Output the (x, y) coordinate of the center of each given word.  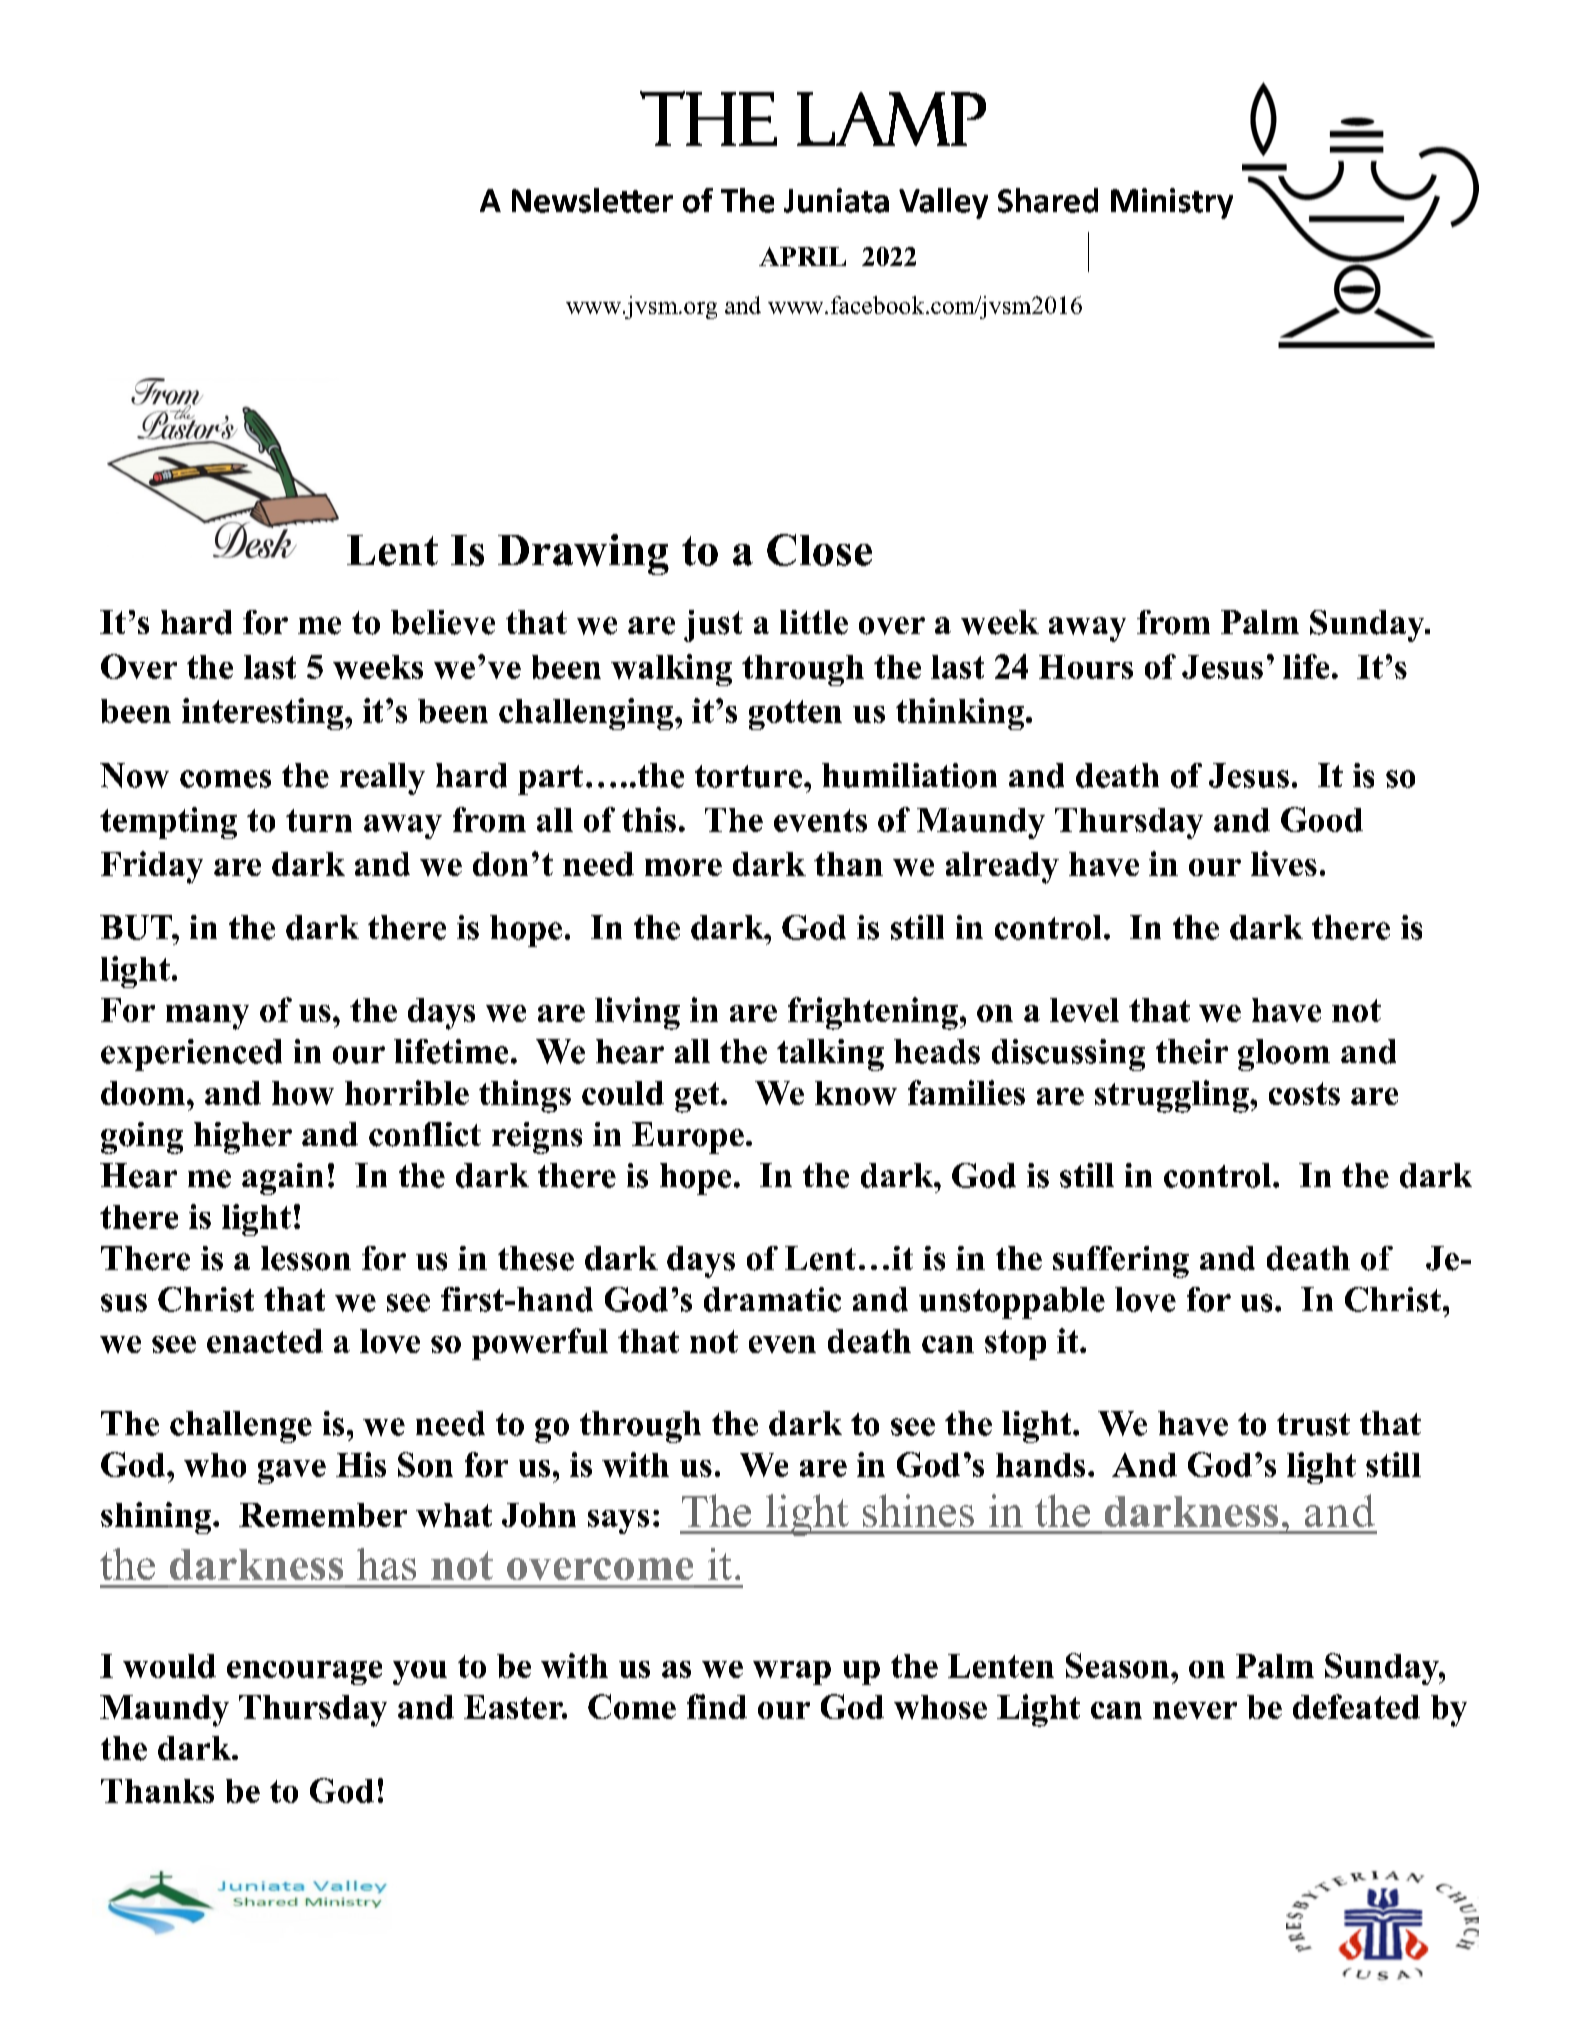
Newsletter (592, 200)
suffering (1121, 1262)
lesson (306, 1258)
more (683, 867)
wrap (792, 1673)
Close (819, 550)
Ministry (1172, 203)
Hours (1086, 667)
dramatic (772, 1299)
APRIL (802, 256)
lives (1284, 863)
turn (319, 820)
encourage (304, 1673)
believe (443, 622)
